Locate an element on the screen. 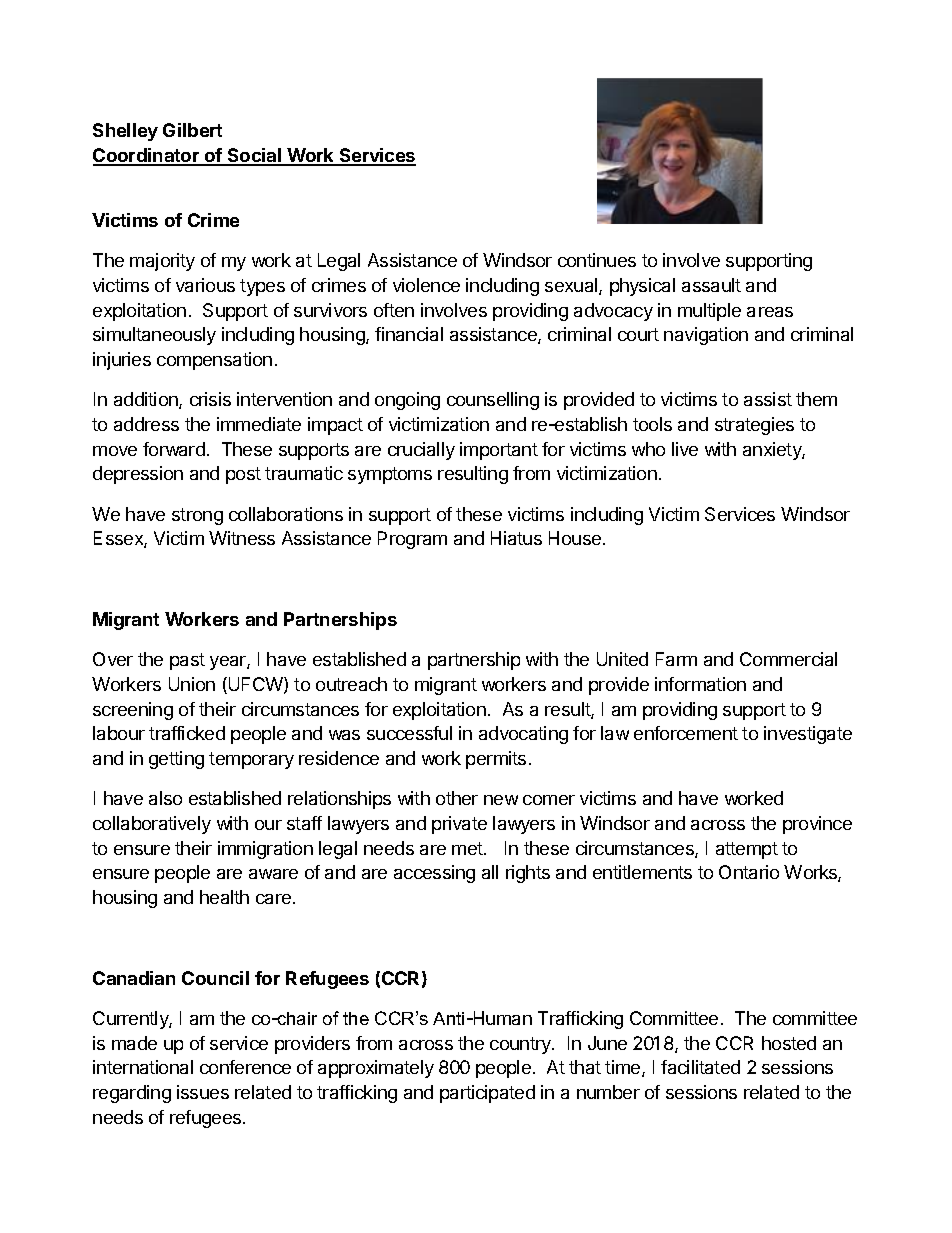  assault is located at coordinates (711, 285).
